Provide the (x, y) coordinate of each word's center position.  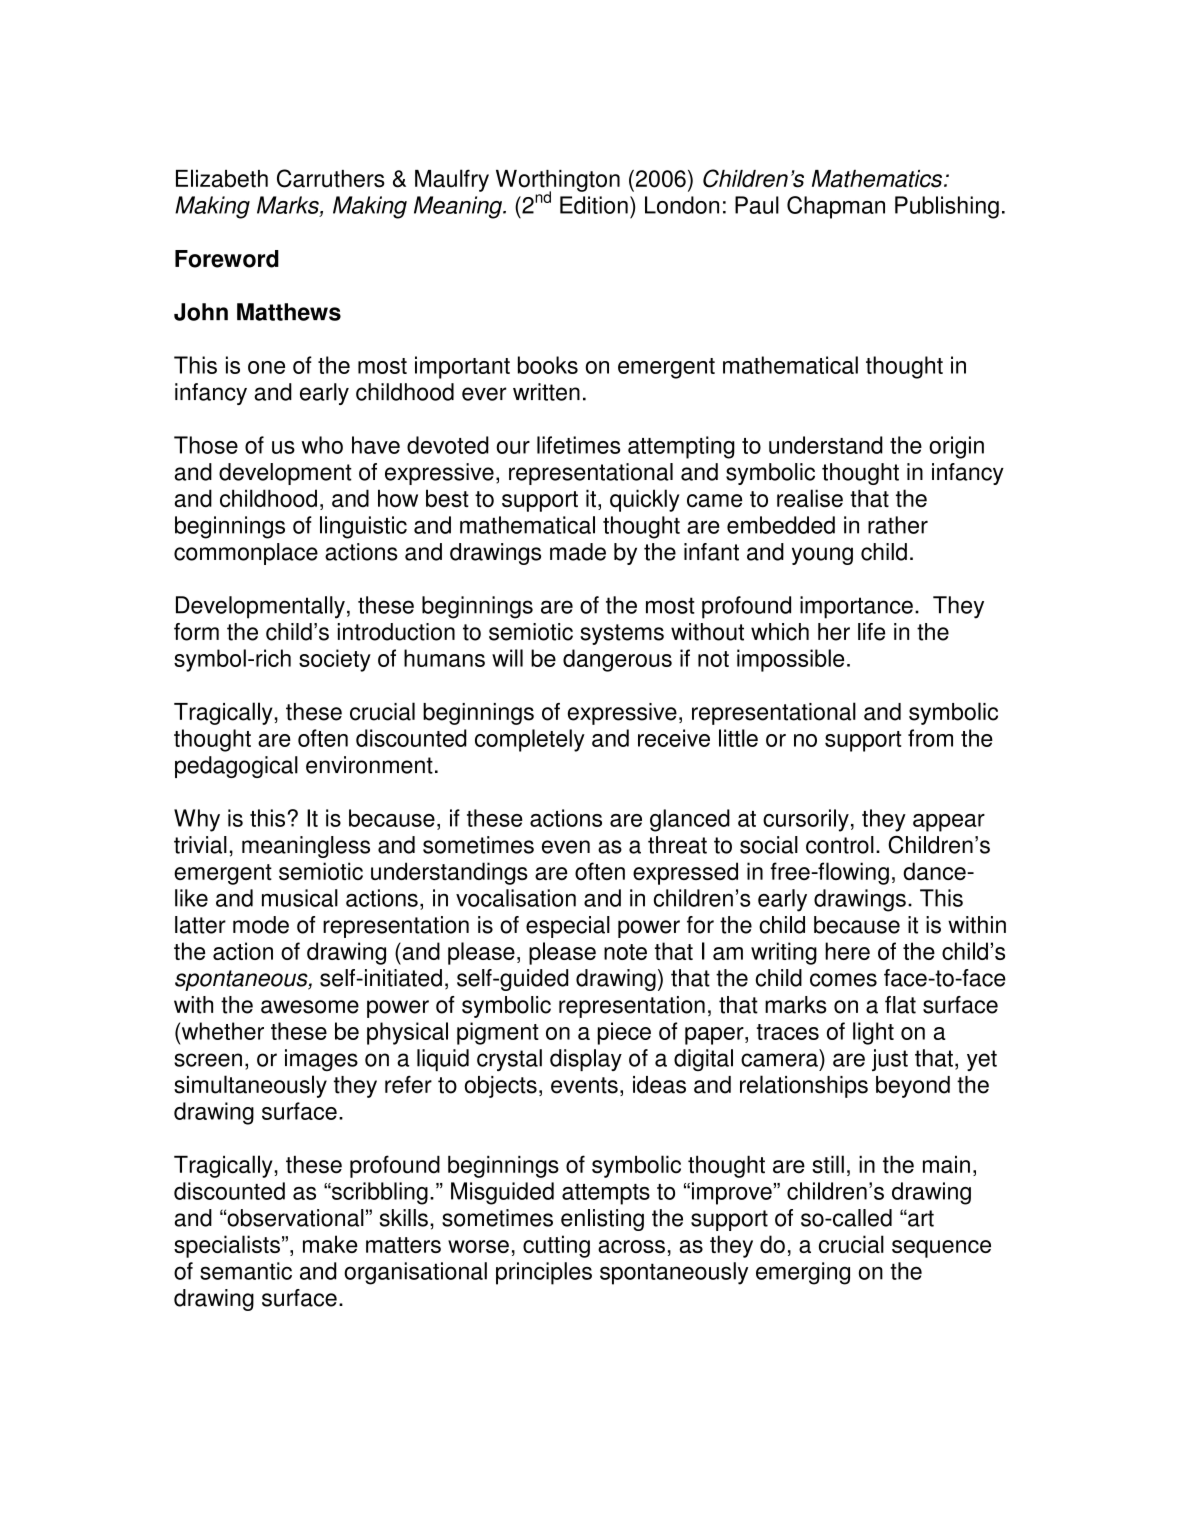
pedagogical (236, 767)
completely (530, 740)
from (930, 738)
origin (956, 447)
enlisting (602, 1220)
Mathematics (877, 179)
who (322, 445)
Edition (594, 205)
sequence (941, 1249)
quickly (645, 500)
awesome (310, 1007)
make (330, 1244)
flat (900, 1005)
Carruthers (331, 178)
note (625, 952)
